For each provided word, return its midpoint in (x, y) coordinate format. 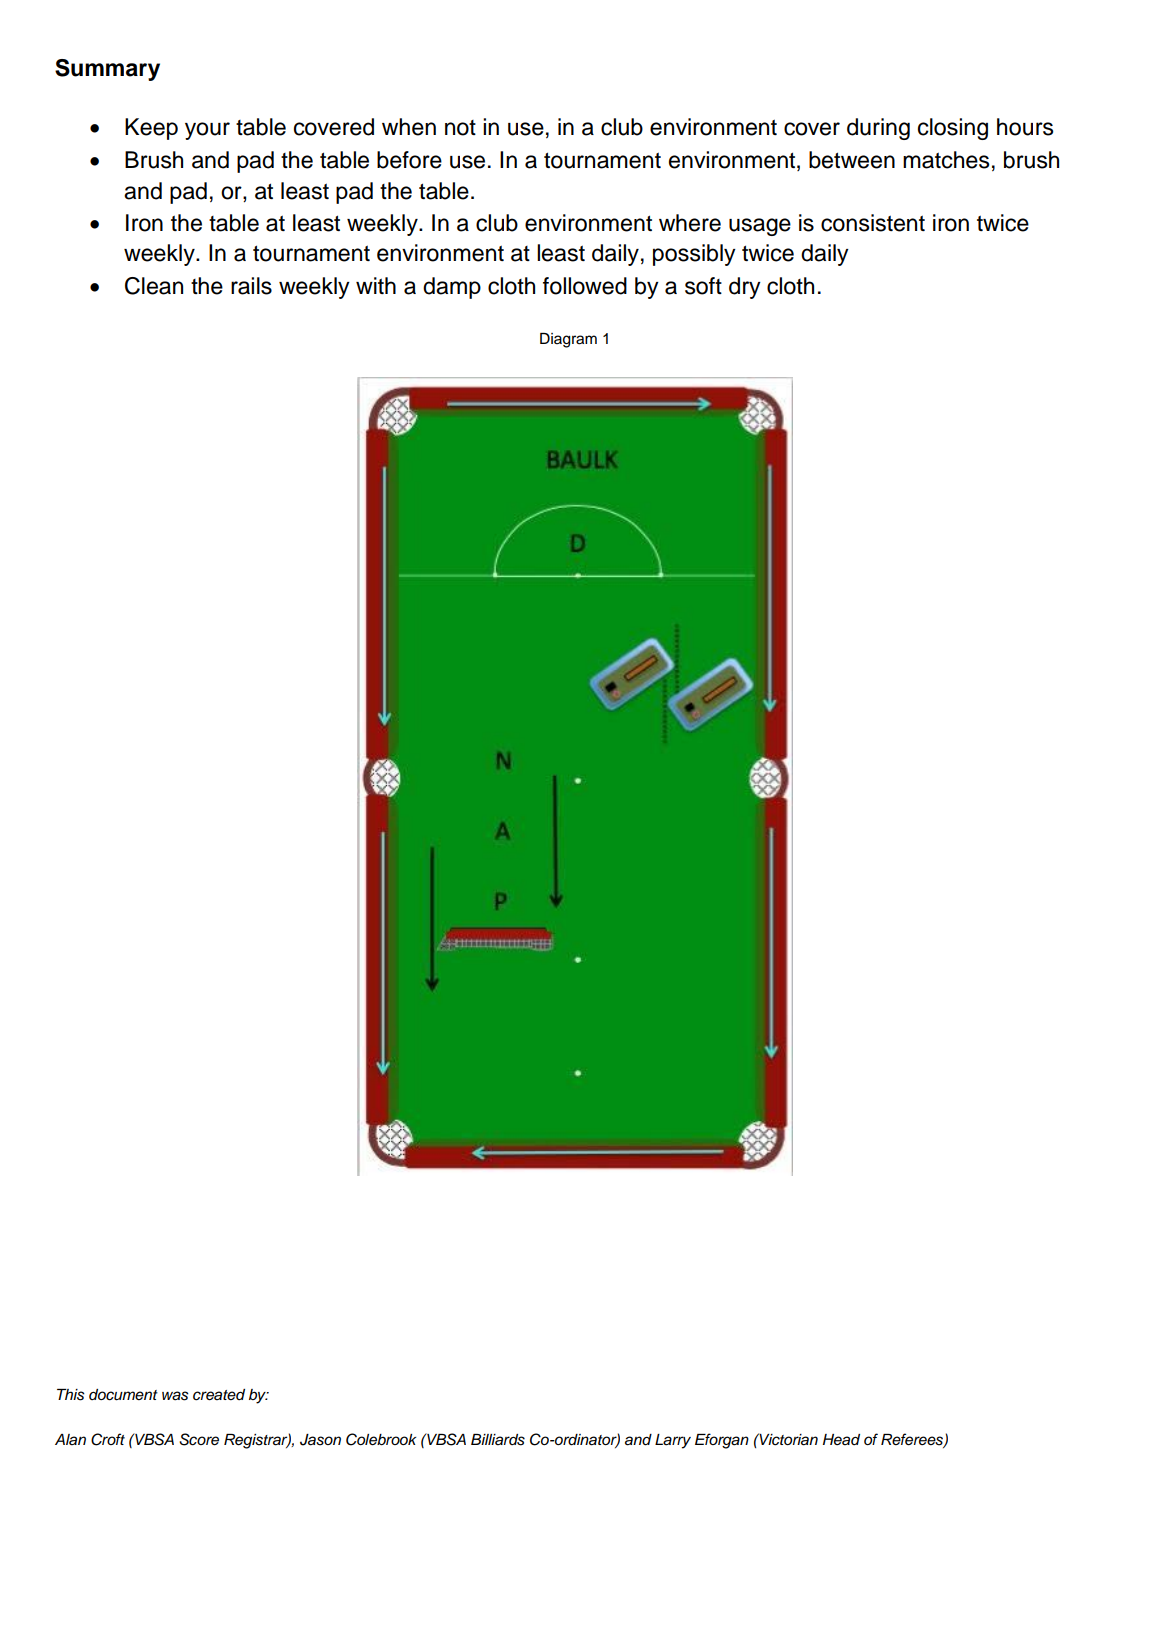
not (460, 128)
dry (745, 288)
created (219, 1395)
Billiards (498, 1440)
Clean (154, 286)
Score (199, 1439)
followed (585, 286)
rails (251, 286)
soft (703, 286)
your (207, 131)
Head (841, 1439)
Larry (673, 1441)
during (878, 129)
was (175, 1396)
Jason (320, 1440)
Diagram (568, 340)
